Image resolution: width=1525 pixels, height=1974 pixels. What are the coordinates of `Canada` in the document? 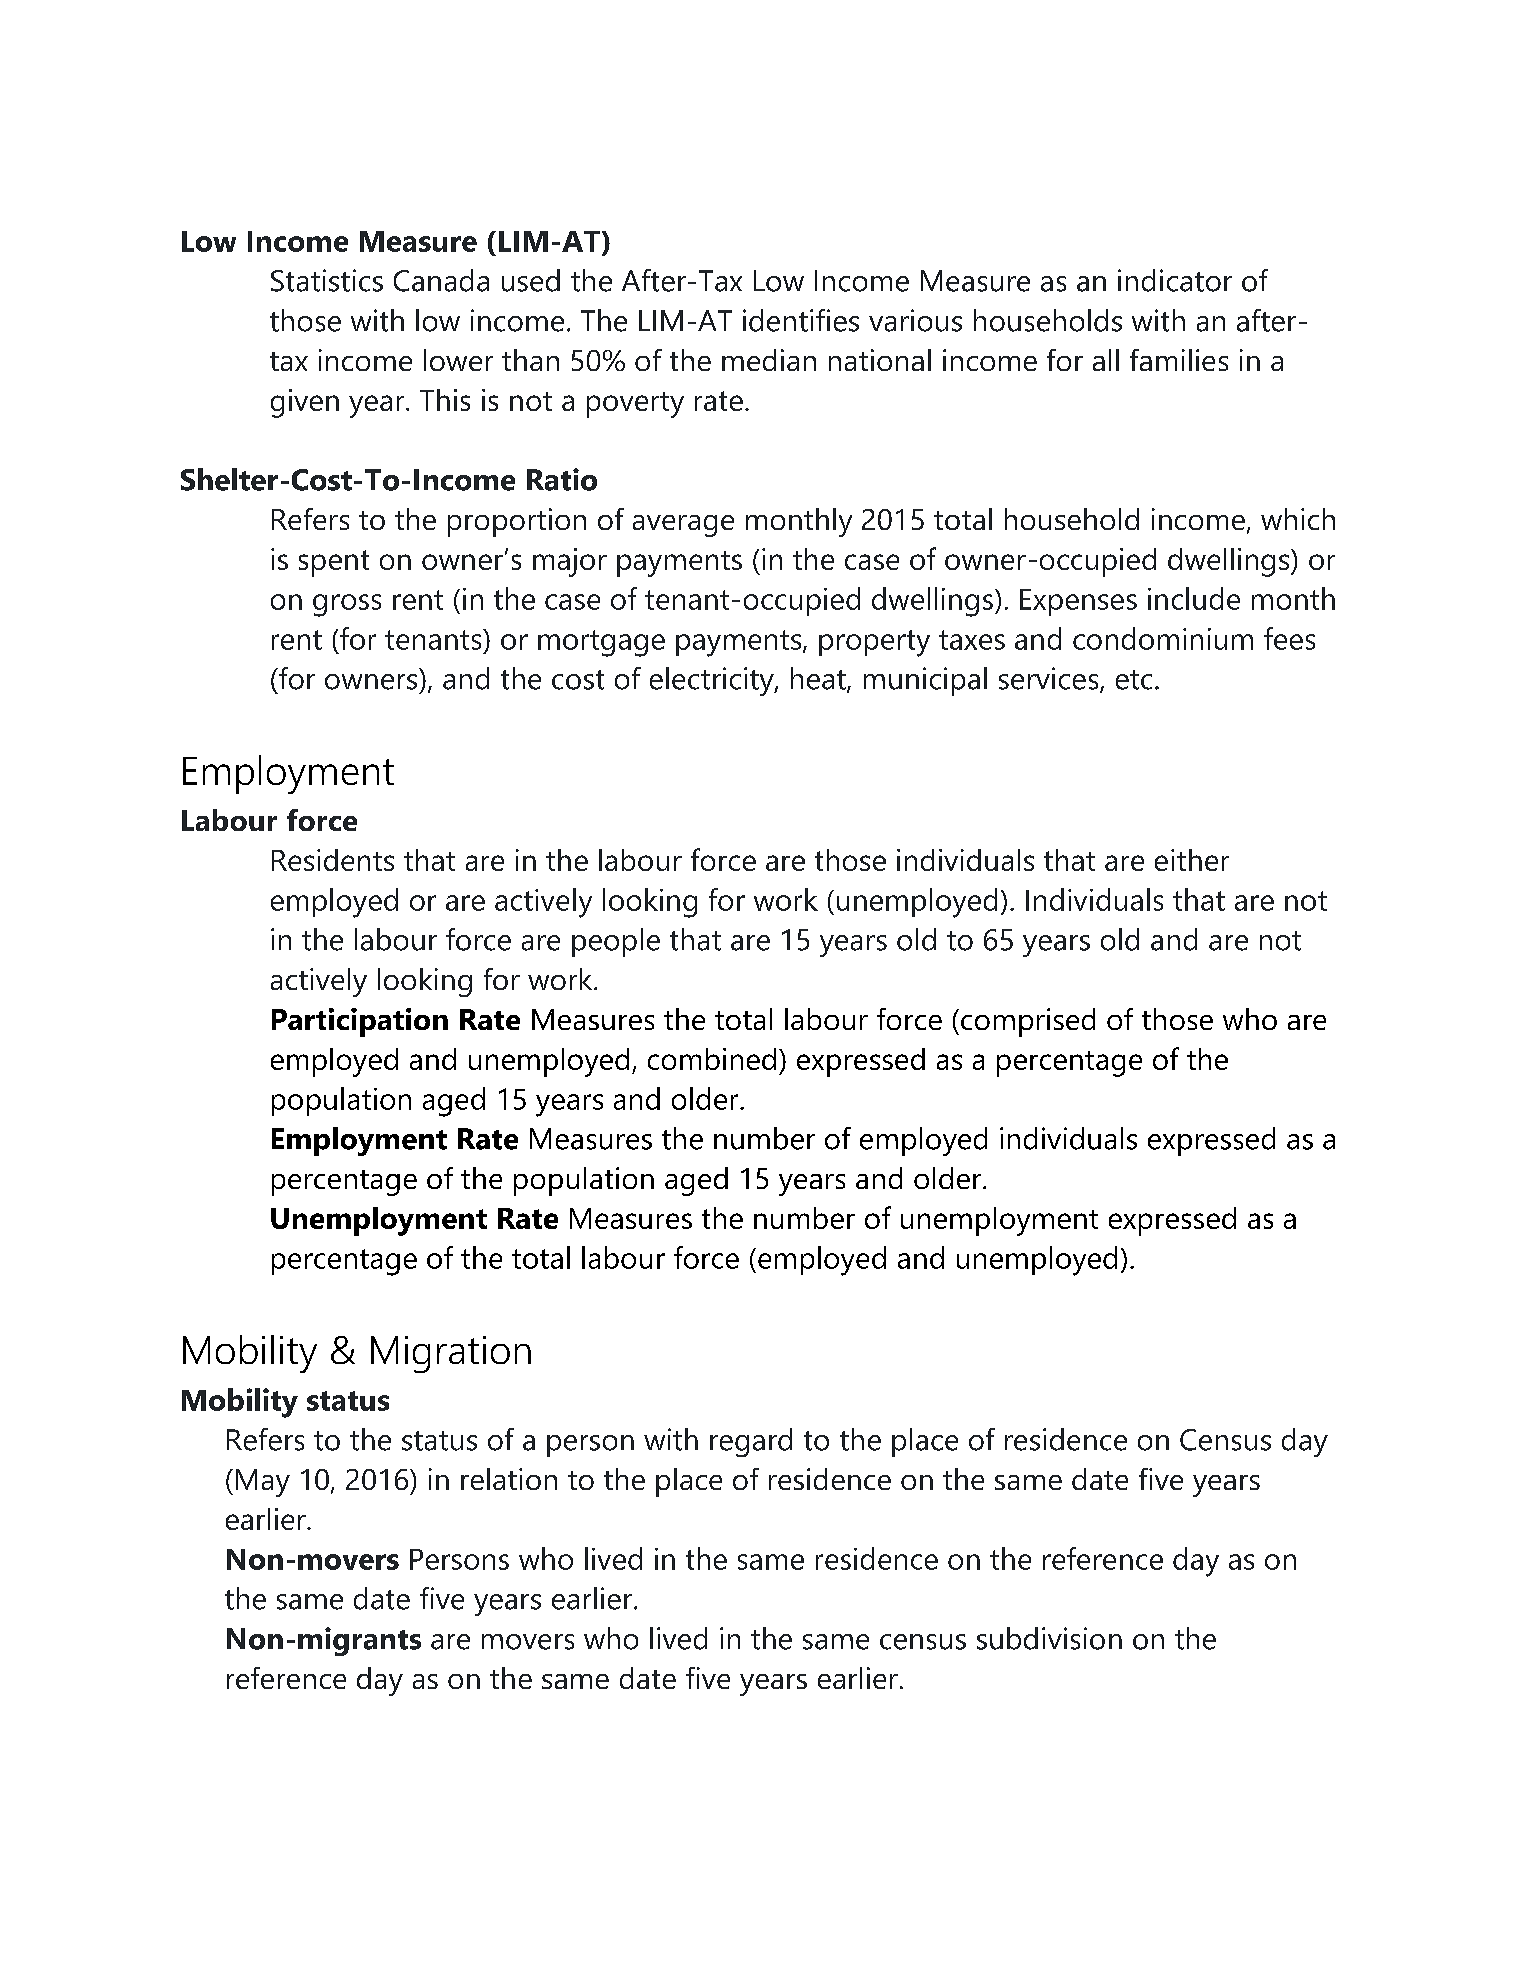 It's located at (441, 280).
